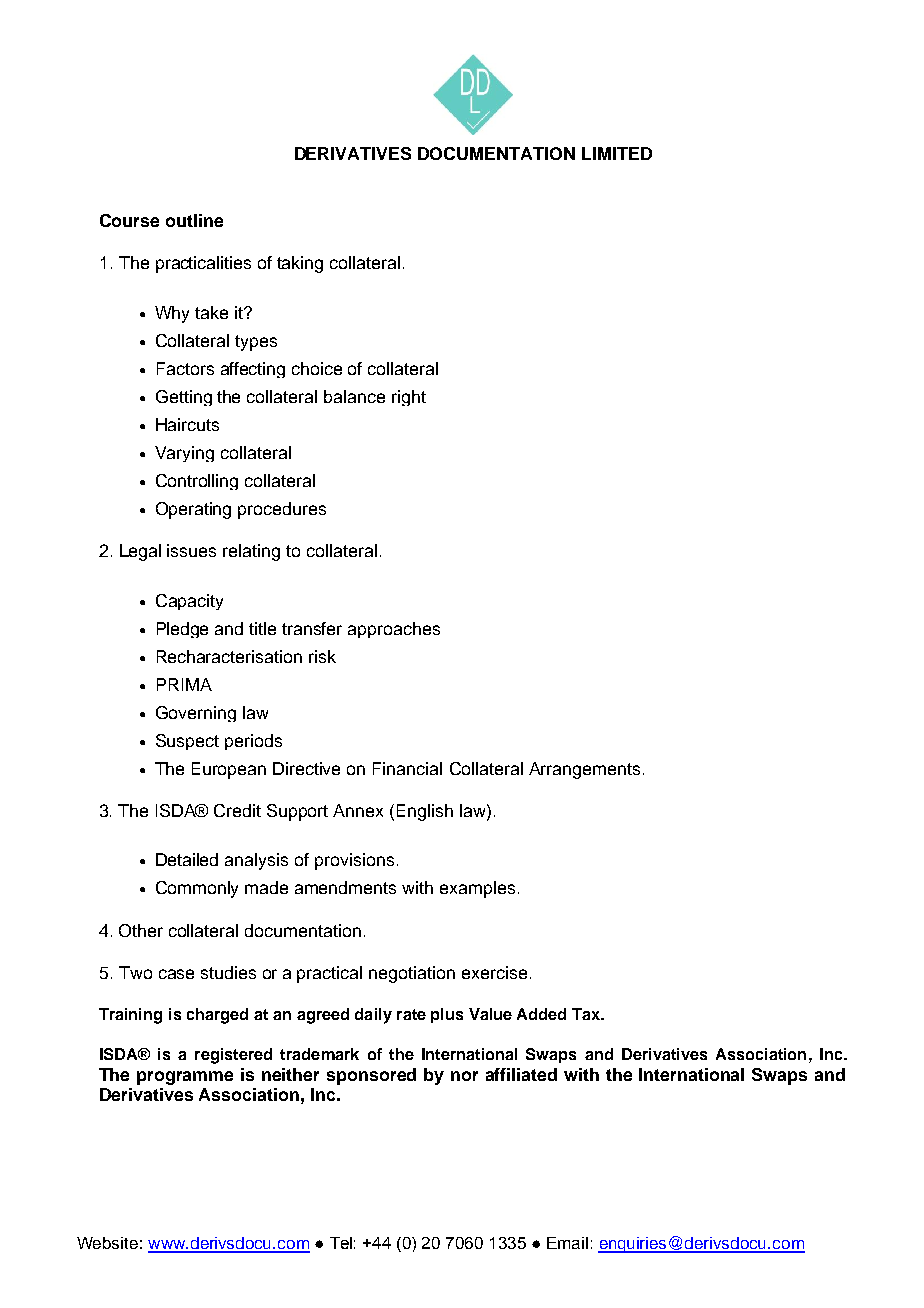  What do you see at coordinates (584, 770) in the screenshot?
I see `Arrangements` at bounding box center [584, 770].
